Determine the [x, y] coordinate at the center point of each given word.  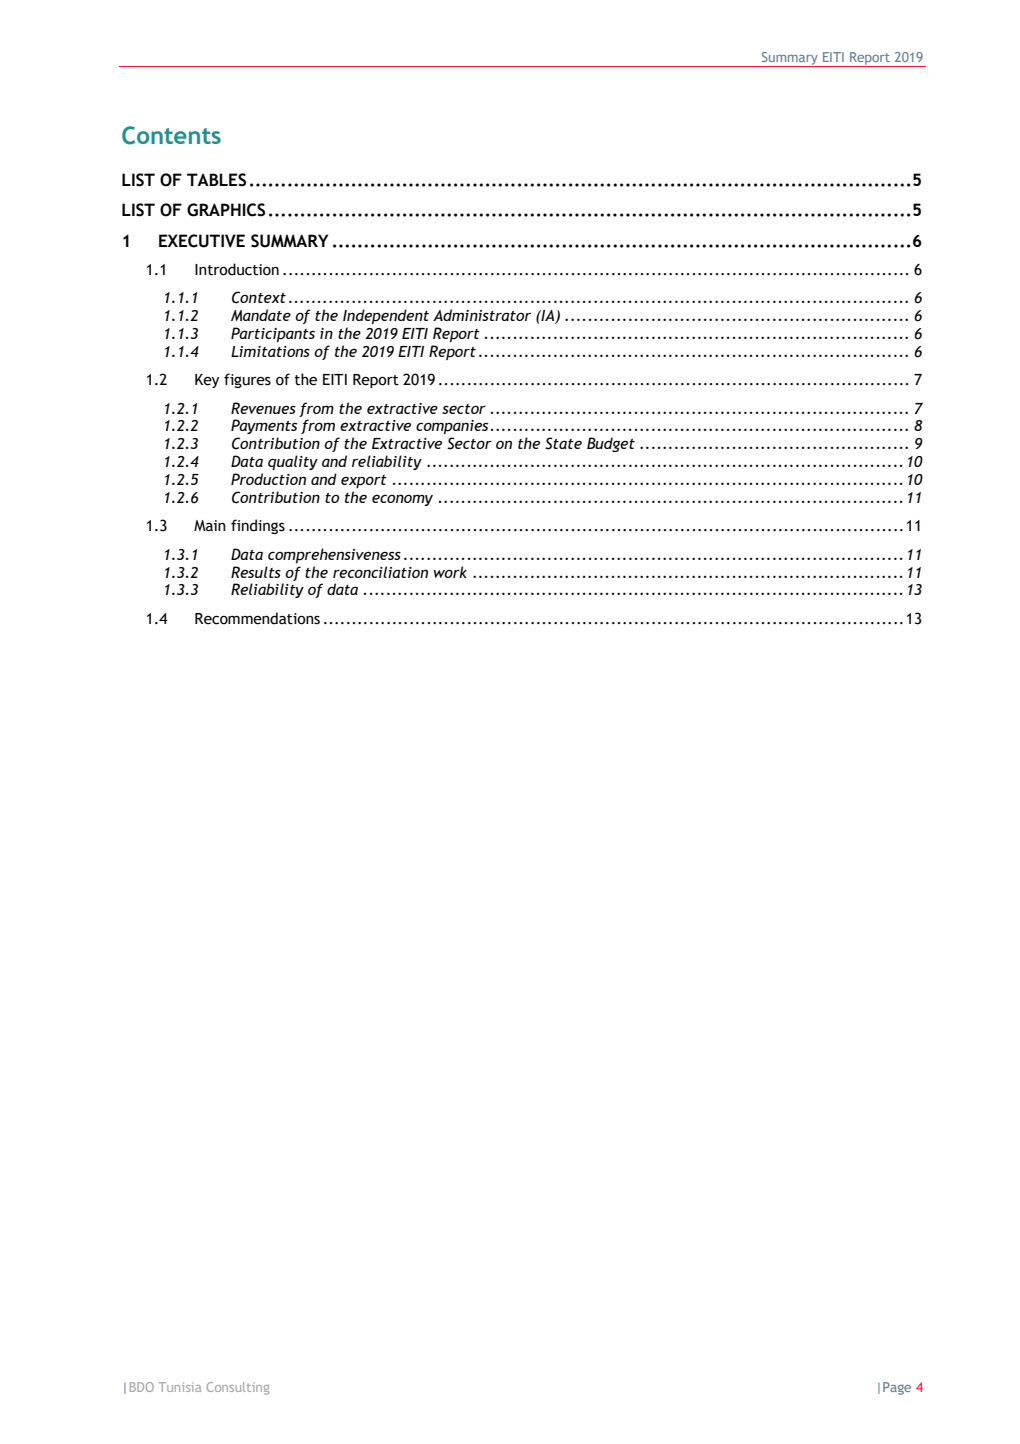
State [563, 443]
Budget [611, 444]
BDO [142, 1387]
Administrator [482, 315]
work [450, 572]
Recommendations [257, 618]
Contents [171, 135]
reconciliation [380, 572]
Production [268, 479]
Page [897, 1388]
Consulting [238, 1388]
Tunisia [180, 1387]
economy [402, 500]
